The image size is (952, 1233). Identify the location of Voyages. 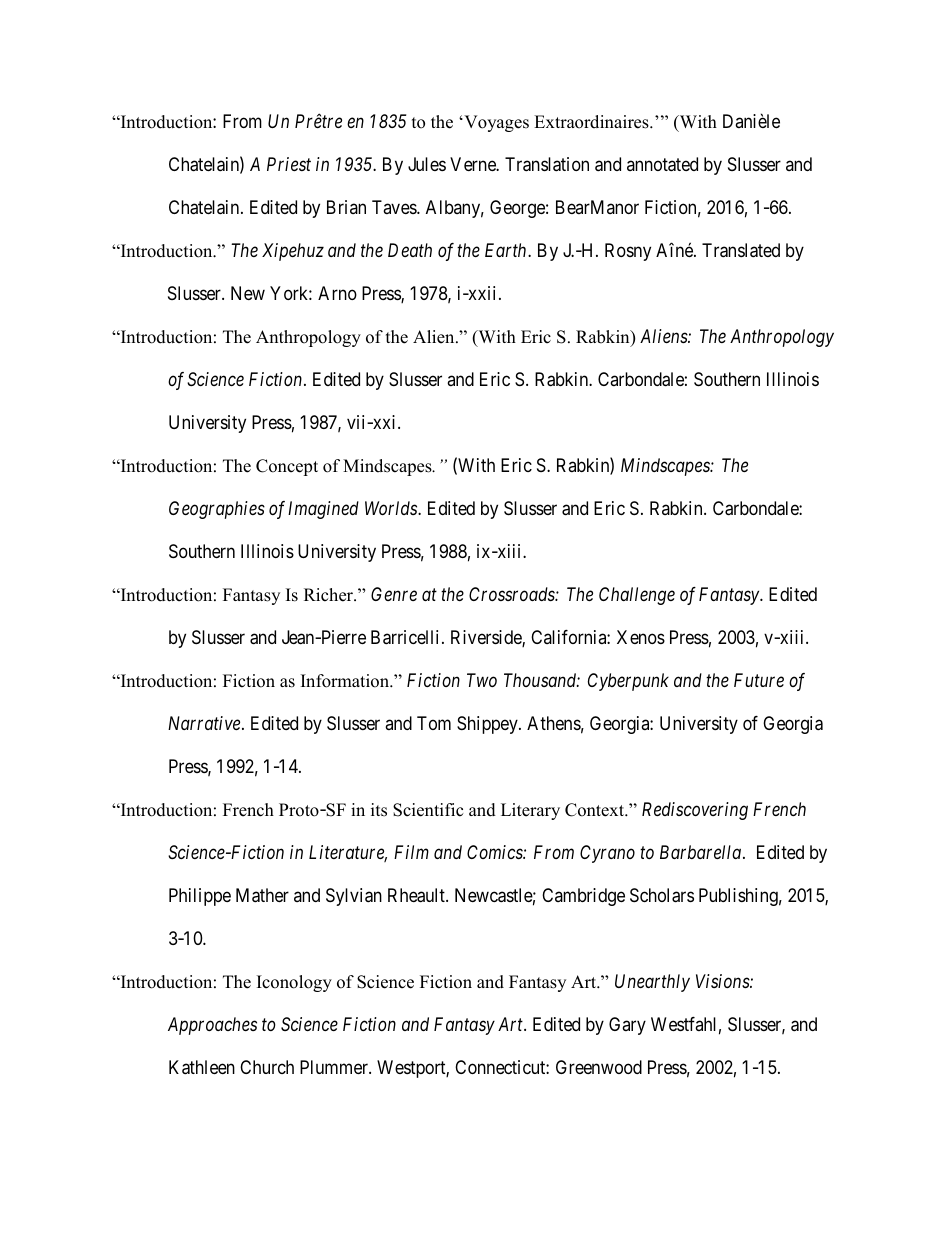
(495, 123).
